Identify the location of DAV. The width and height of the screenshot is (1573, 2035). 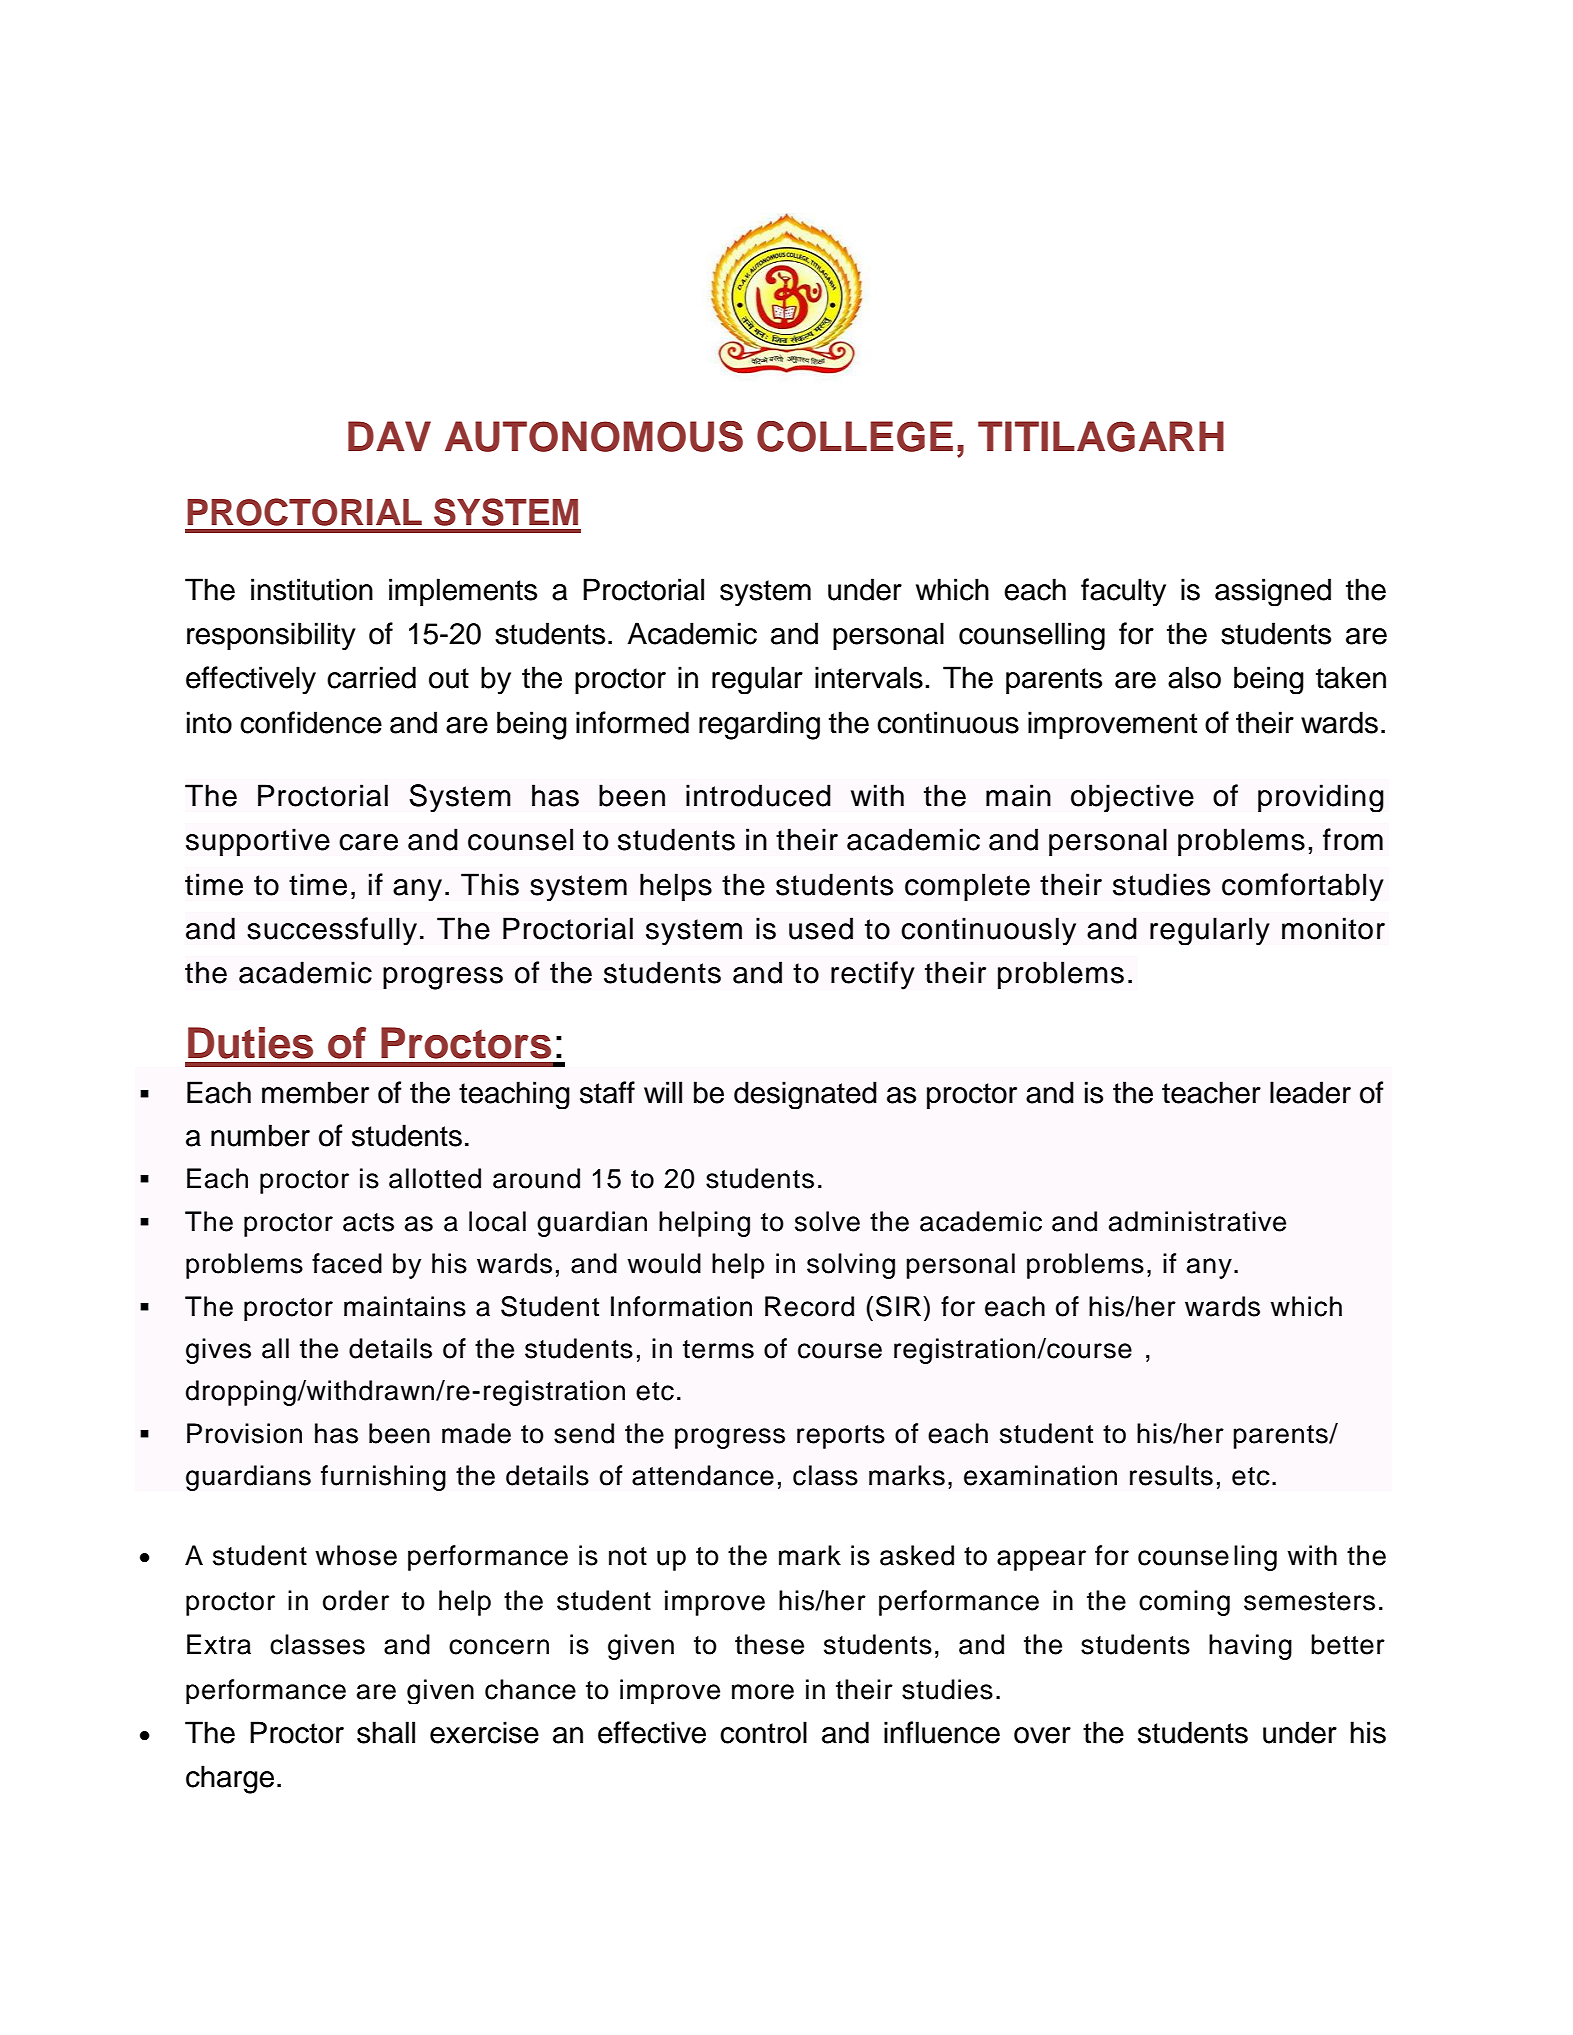
(389, 436).
